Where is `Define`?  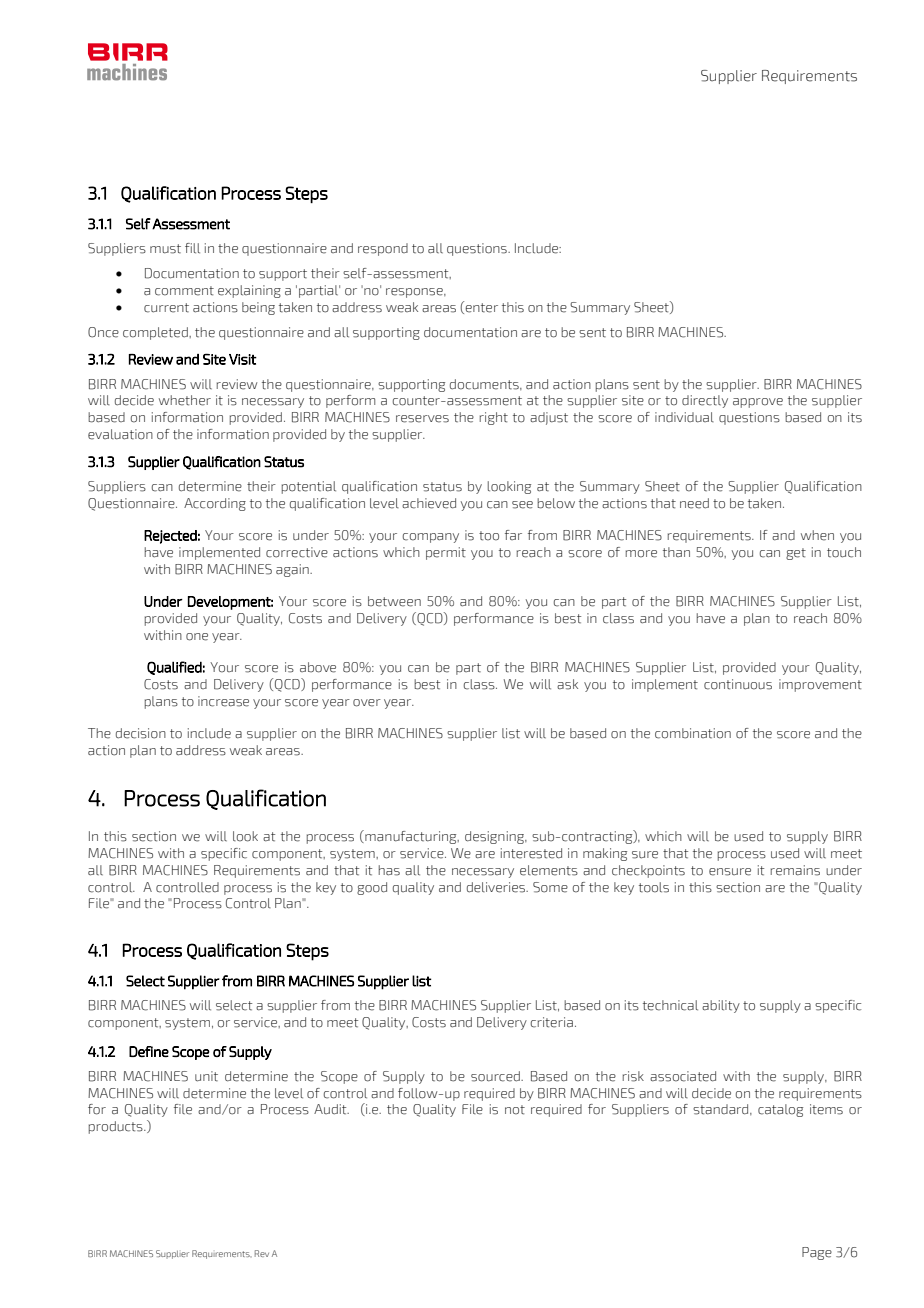 Define is located at coordinates (149, 1051).
